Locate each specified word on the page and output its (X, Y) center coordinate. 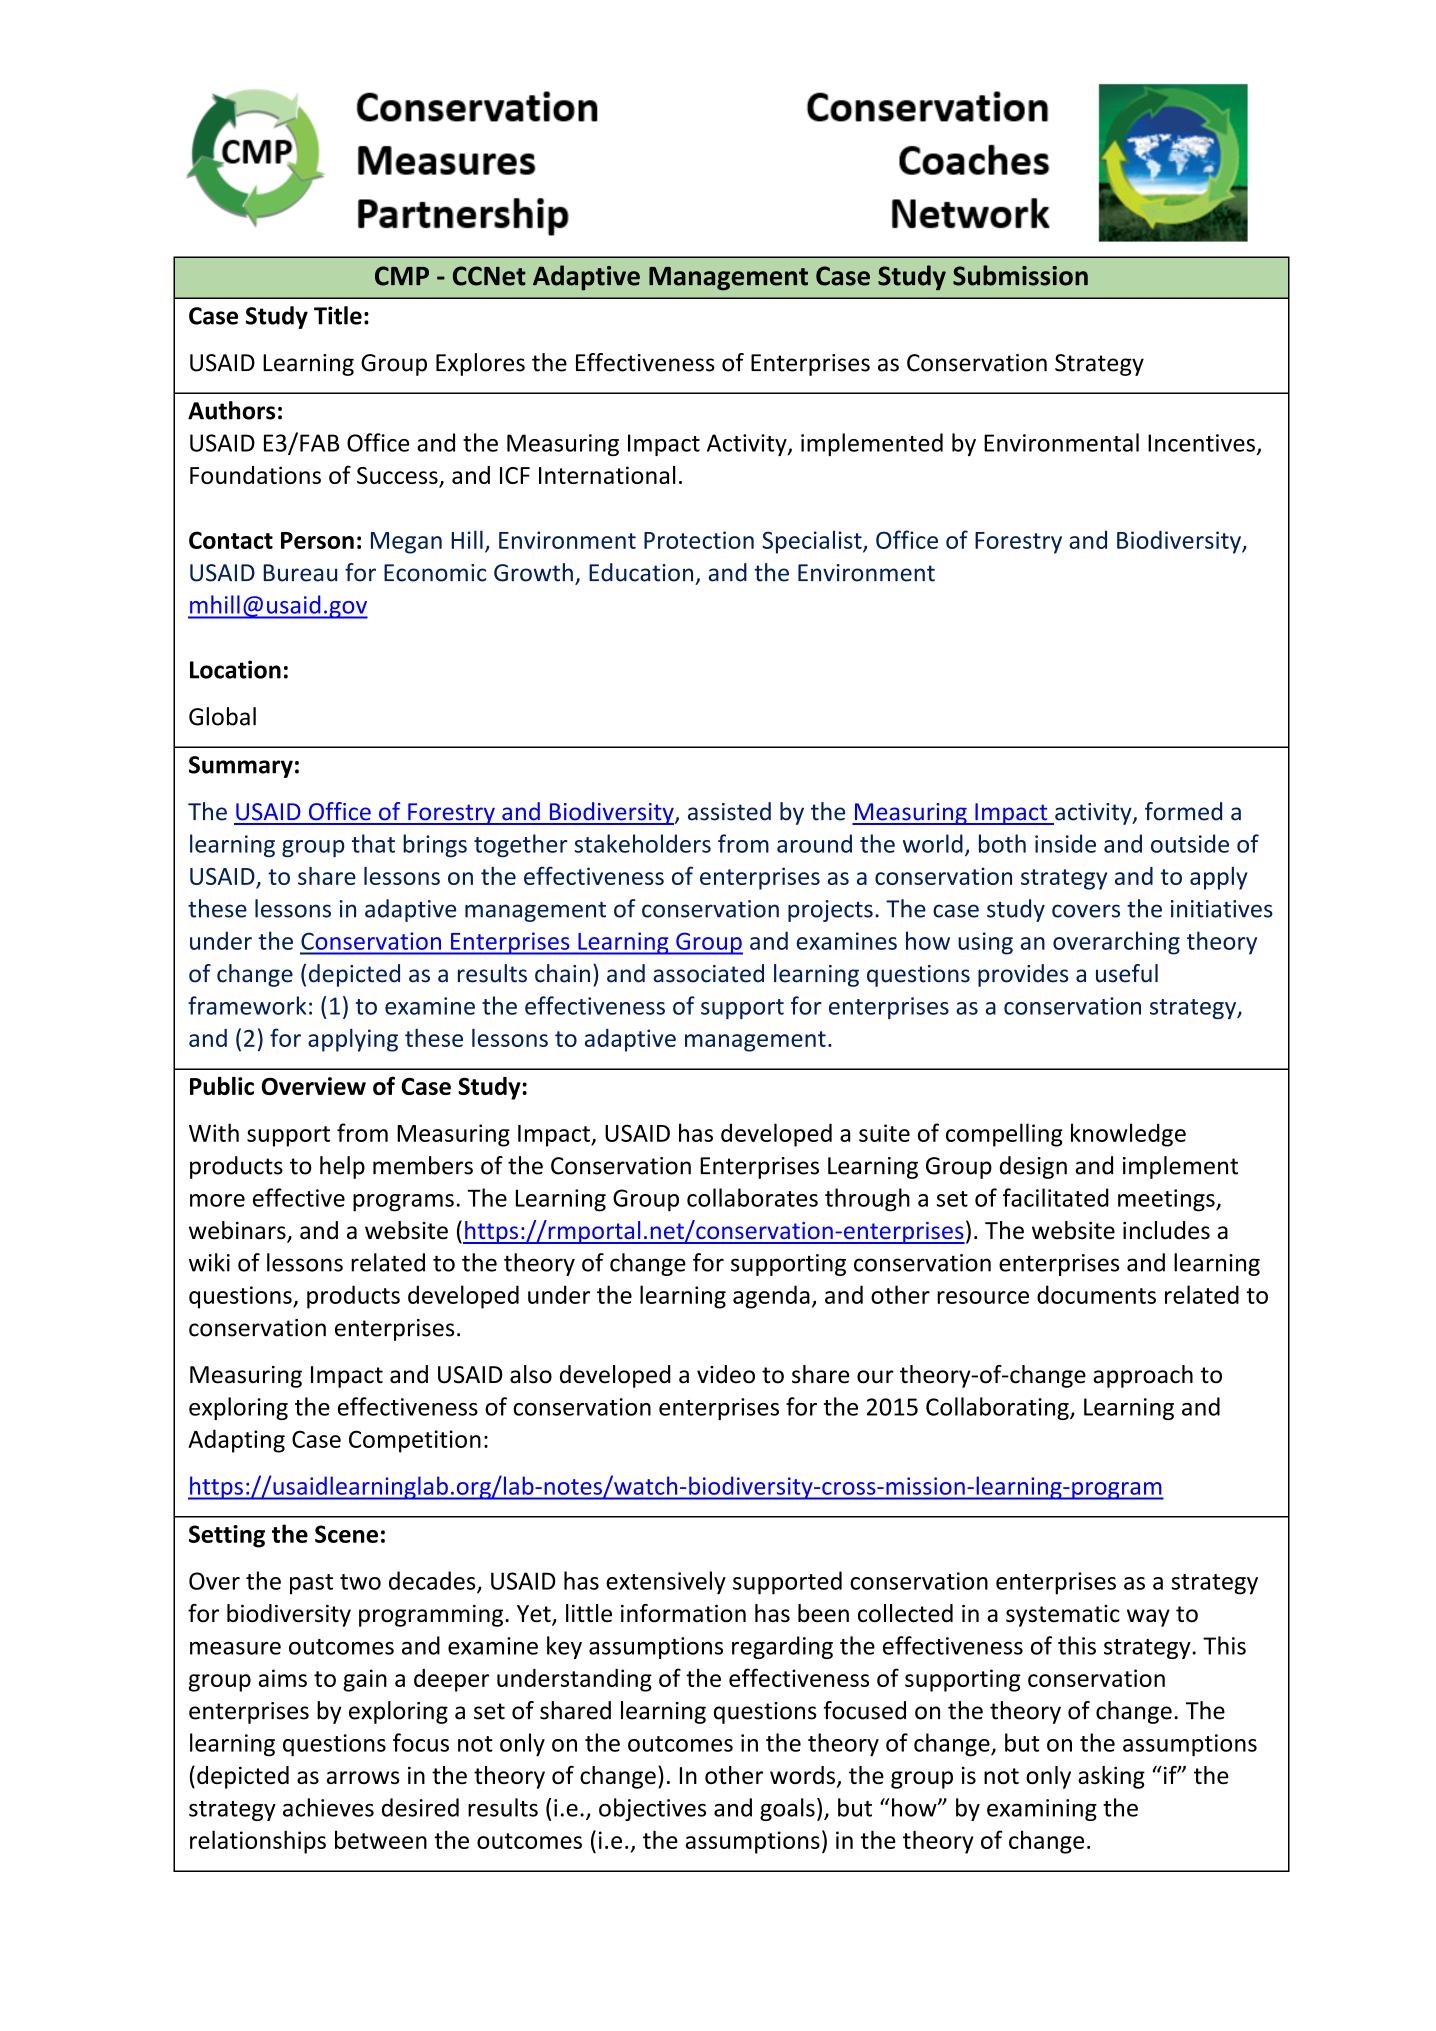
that (373, 843)
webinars (238, 1231)
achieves (328, 1807)
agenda (771, 1297)
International (607, 475)
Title (338, 315)
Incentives (1201, 443)
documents (1096, 1294)
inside (1065, 843)
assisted (729, 811)
